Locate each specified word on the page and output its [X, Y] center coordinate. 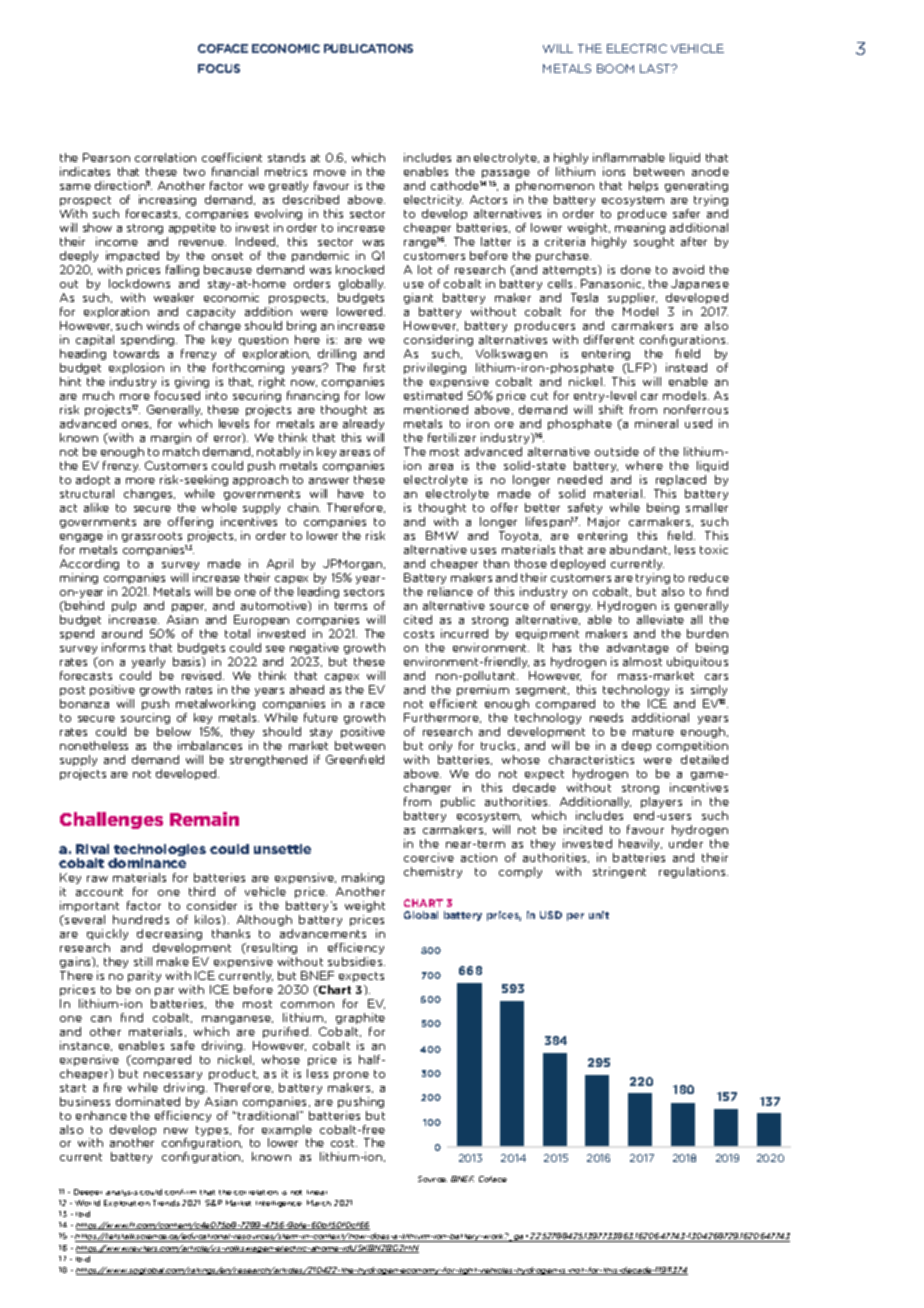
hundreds [141, 919]
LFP [641, 367]
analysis [122, 1193]
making [363, 878]
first [374, 367]
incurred [464, 633]
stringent [619, 872]
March [319, 1203]
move [330, 173]
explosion [136, 368]
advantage [638, 648]
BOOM [615, 68]
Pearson [106, 157]
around [122, 633]
